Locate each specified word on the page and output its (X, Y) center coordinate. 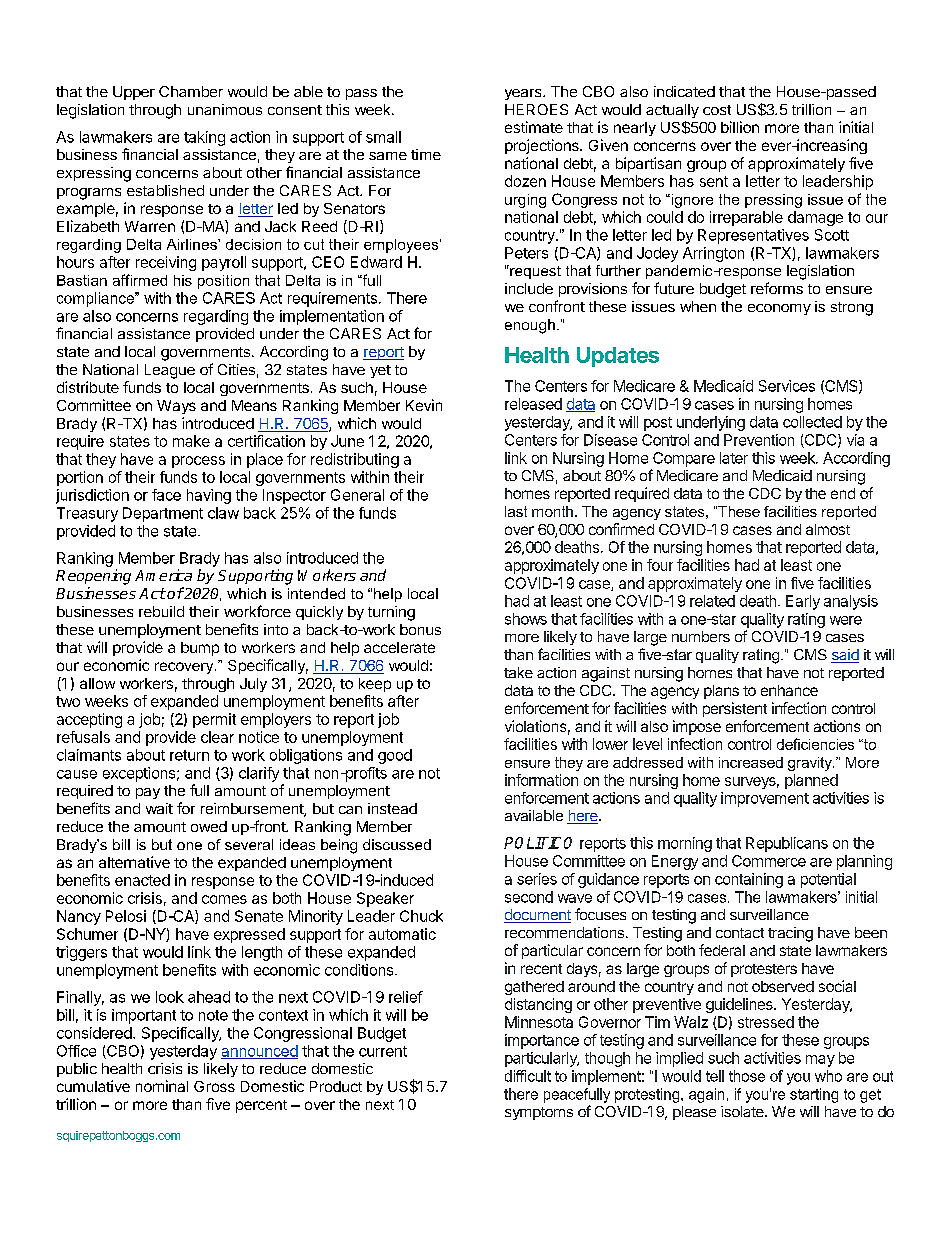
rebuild (161, 611)
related (712, 601)
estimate (534, 127)
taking (204, 138)
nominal (162, 1086)
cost (717, 110)
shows (526, 619)
